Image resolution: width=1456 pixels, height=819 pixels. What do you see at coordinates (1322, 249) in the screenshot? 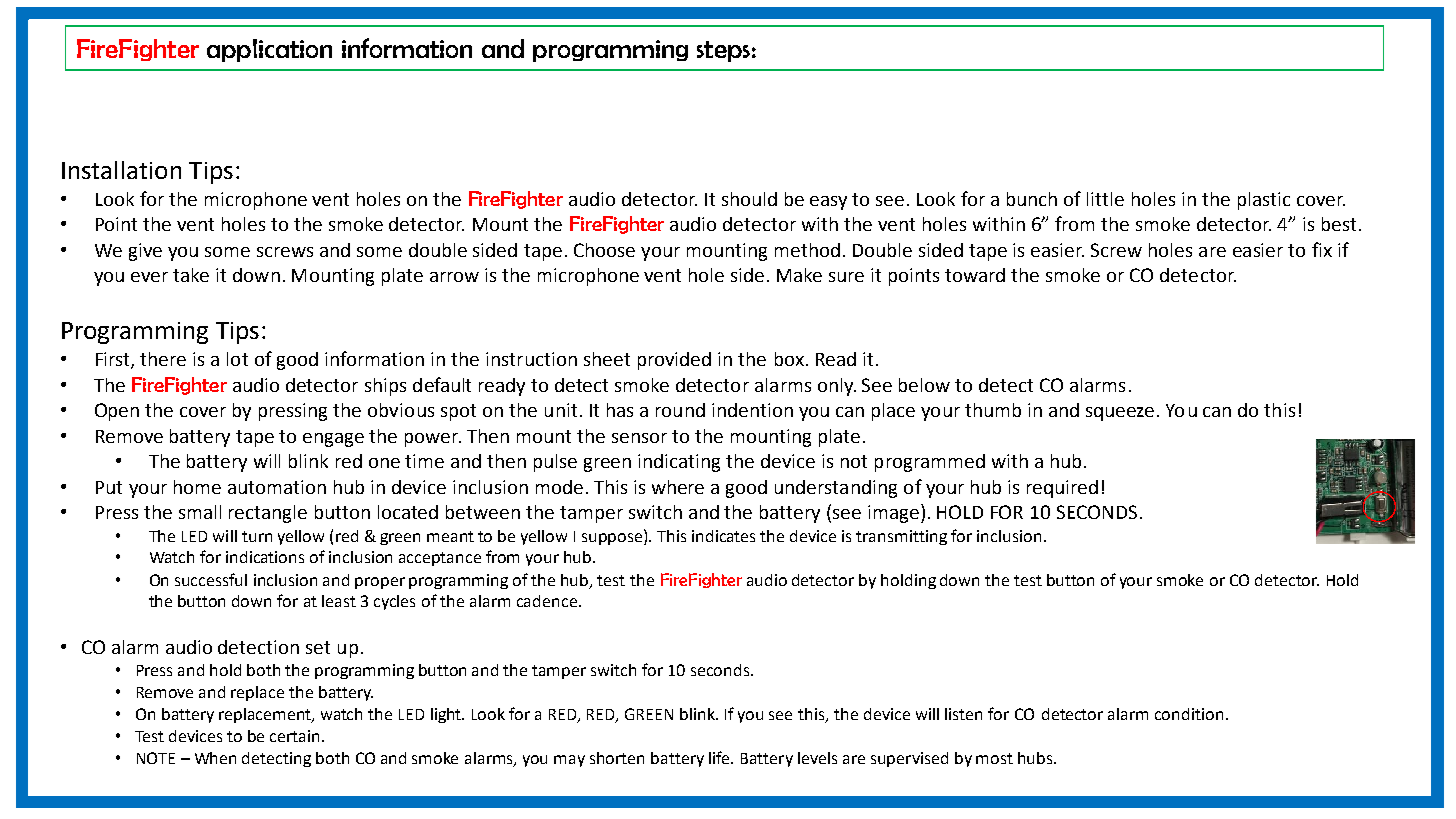
I see `fix` at bounding box center [1322, 249].
